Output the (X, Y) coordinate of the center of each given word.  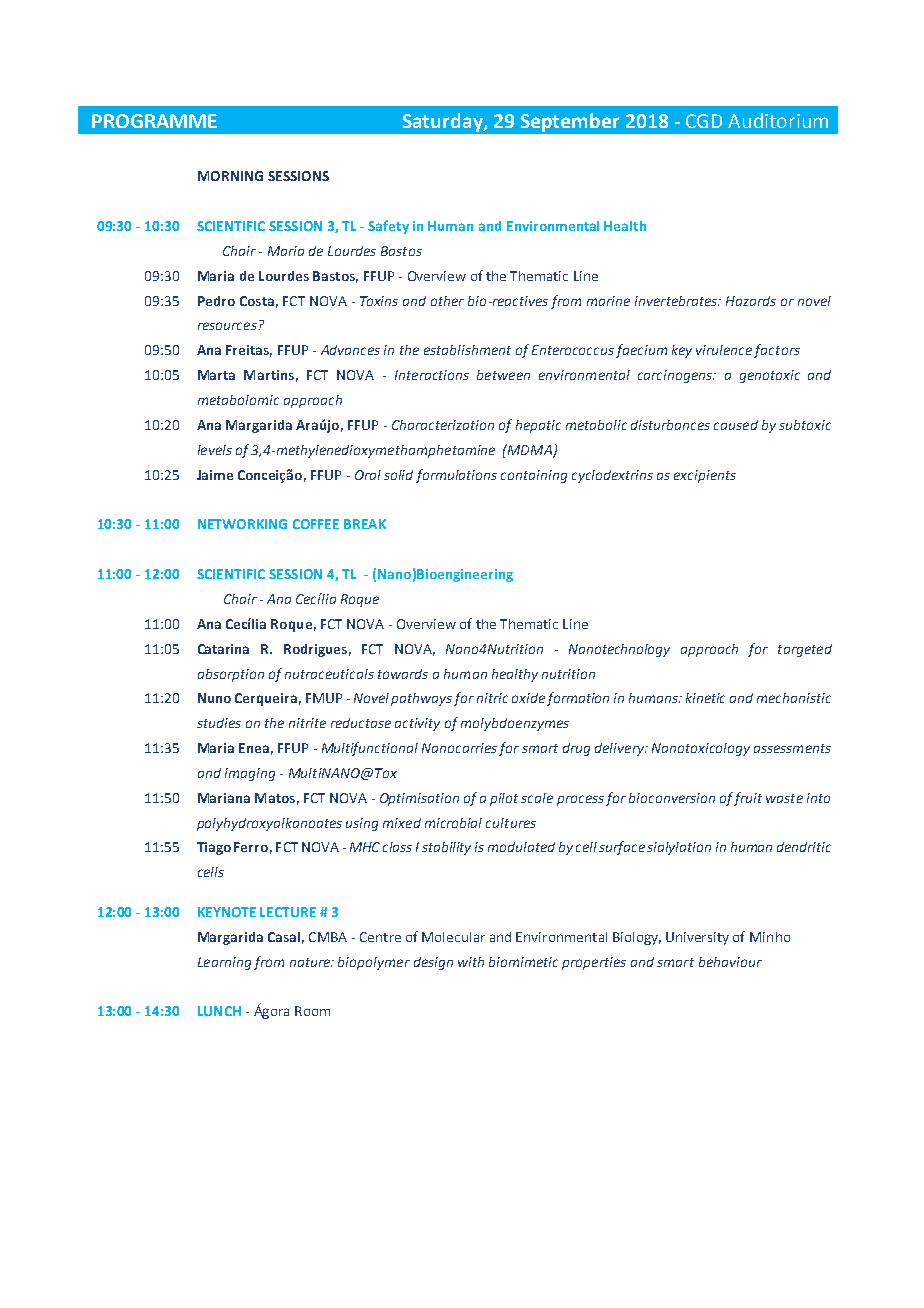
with (471, 962)
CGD (704, 121)
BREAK (365, 524)
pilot (504, 799)
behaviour (730, 962)
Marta (216, 375)
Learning (224, 963)
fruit (748, 799)
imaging (250, 774)
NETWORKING (242, 524)
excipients (705, 476)
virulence (724, 350)
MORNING (230, 176)
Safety (388, 227)
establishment (467, 350)
